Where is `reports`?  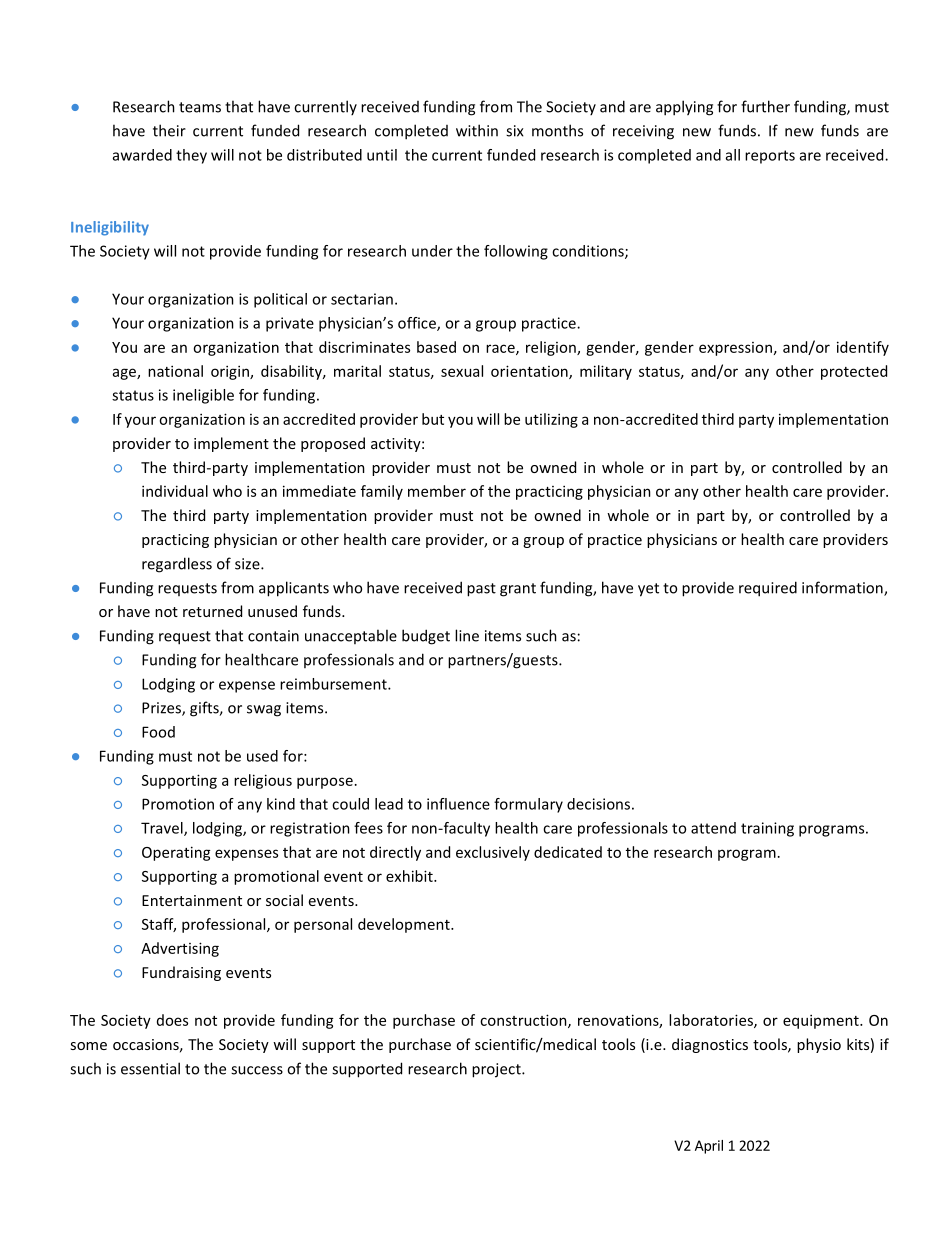 reports is located at coordinates (770, 157).
